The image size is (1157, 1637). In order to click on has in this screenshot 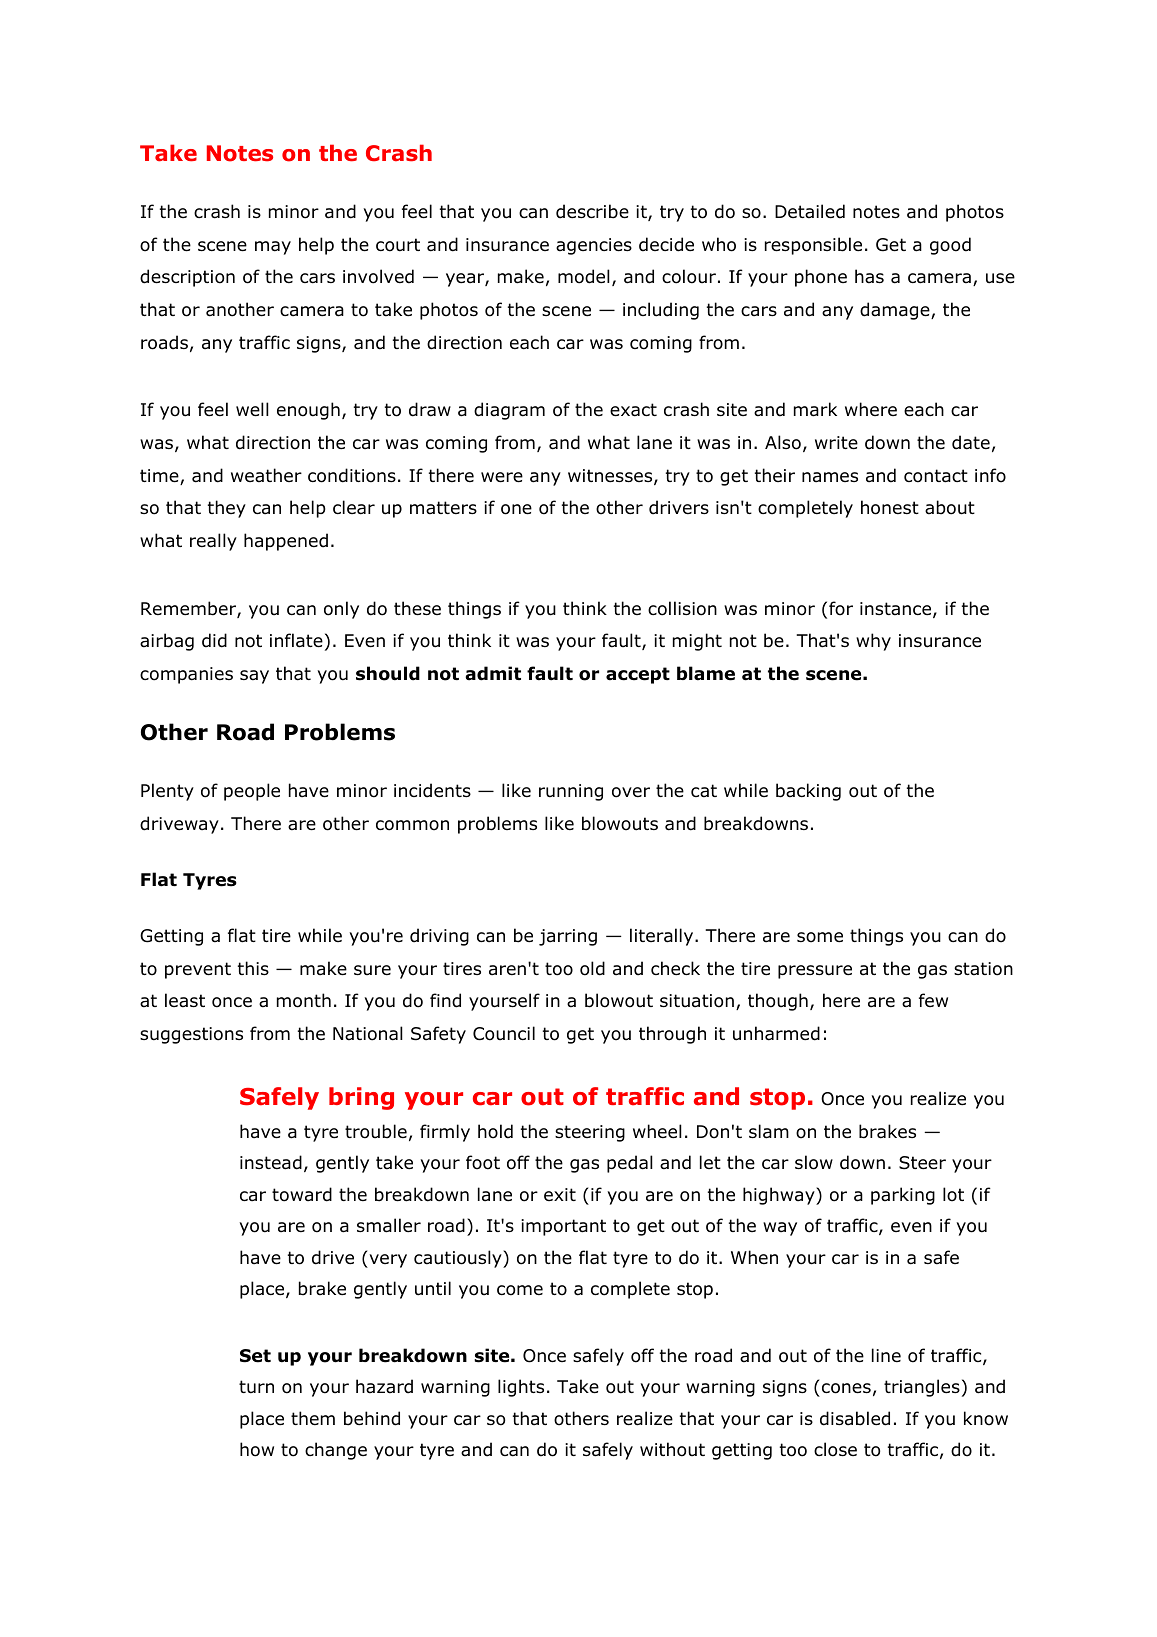, I will do `click(869, 276)`.
